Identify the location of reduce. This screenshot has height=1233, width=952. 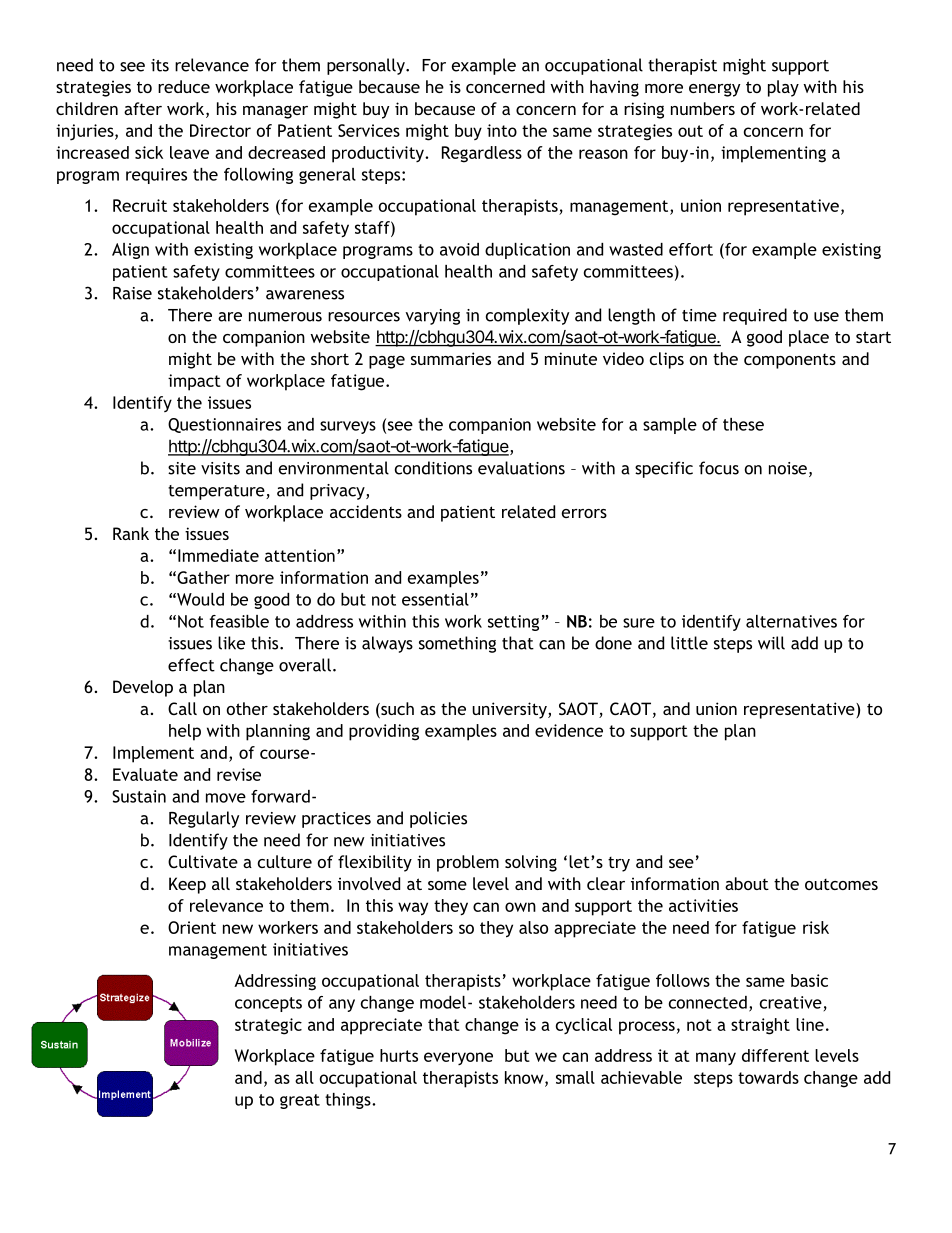
(184, 86).
